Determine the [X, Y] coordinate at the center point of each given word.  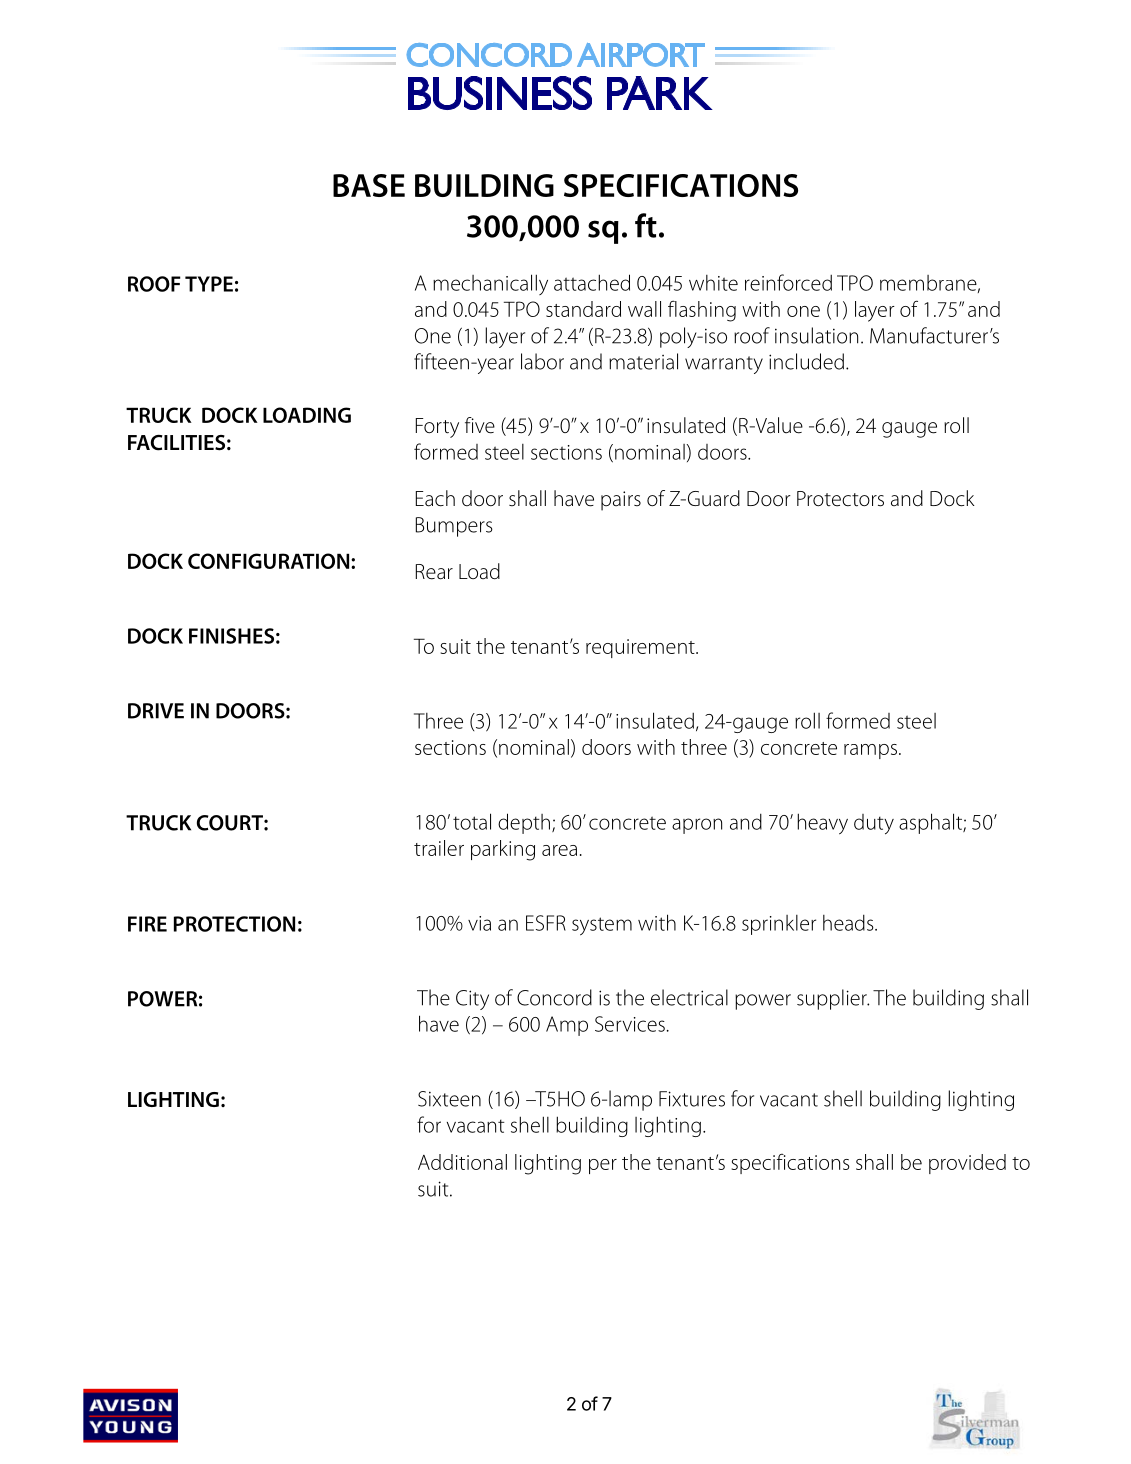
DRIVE [156, 711]
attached [592, 282]
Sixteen [449, 1099]
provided [967, 1164]
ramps [870, 751]
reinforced [788, 282]
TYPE [209, 284]
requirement [641, 648]
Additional [462, 1162]
